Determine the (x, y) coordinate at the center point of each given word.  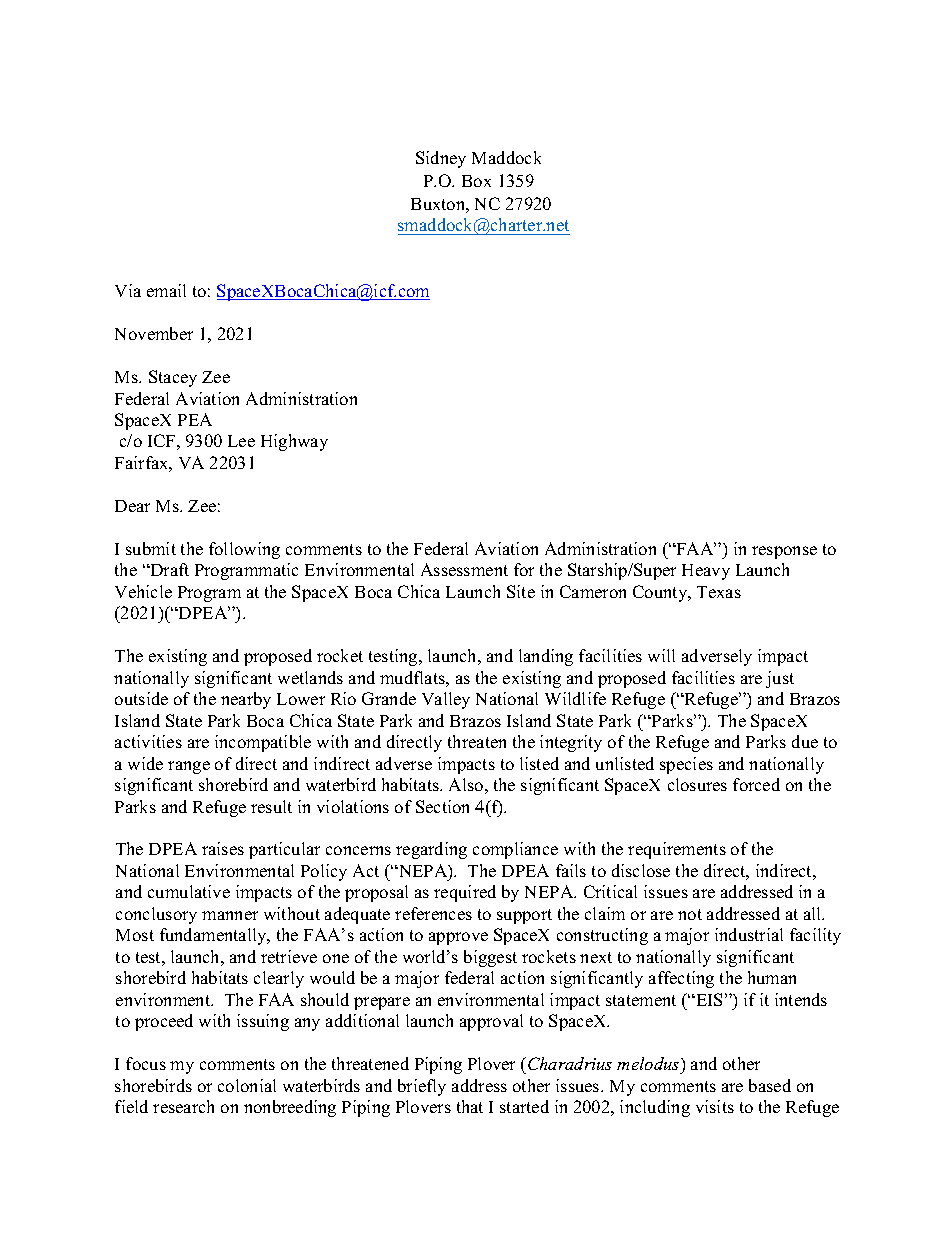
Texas (719, 592)
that (470, 1106)
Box (476, 181)
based (770, 1085)
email (166, 290)
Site (521, 591)
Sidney (441, 159)
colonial (247, 1085)
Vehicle (143, 591)
